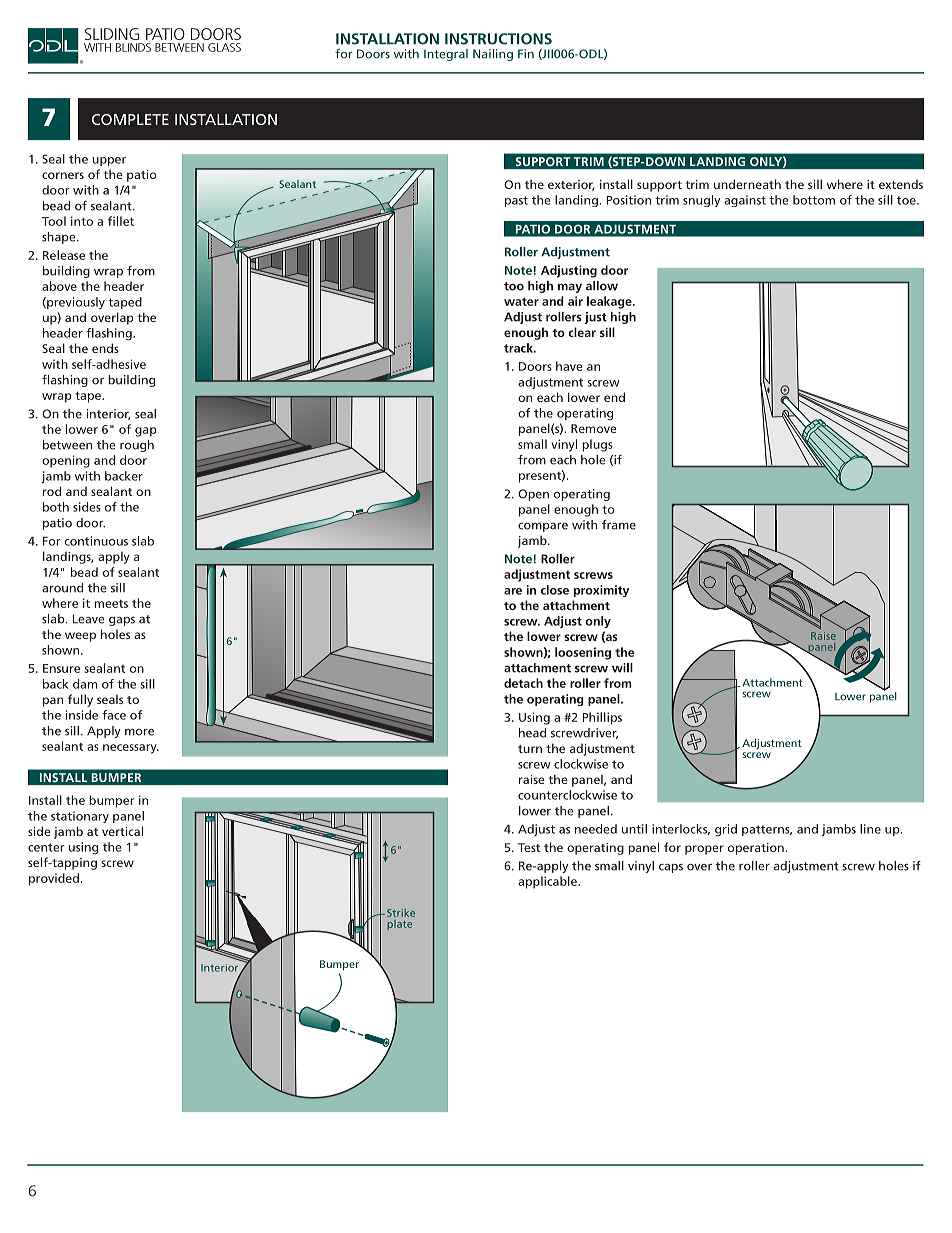  I want to click on above, so click(59, 286).
